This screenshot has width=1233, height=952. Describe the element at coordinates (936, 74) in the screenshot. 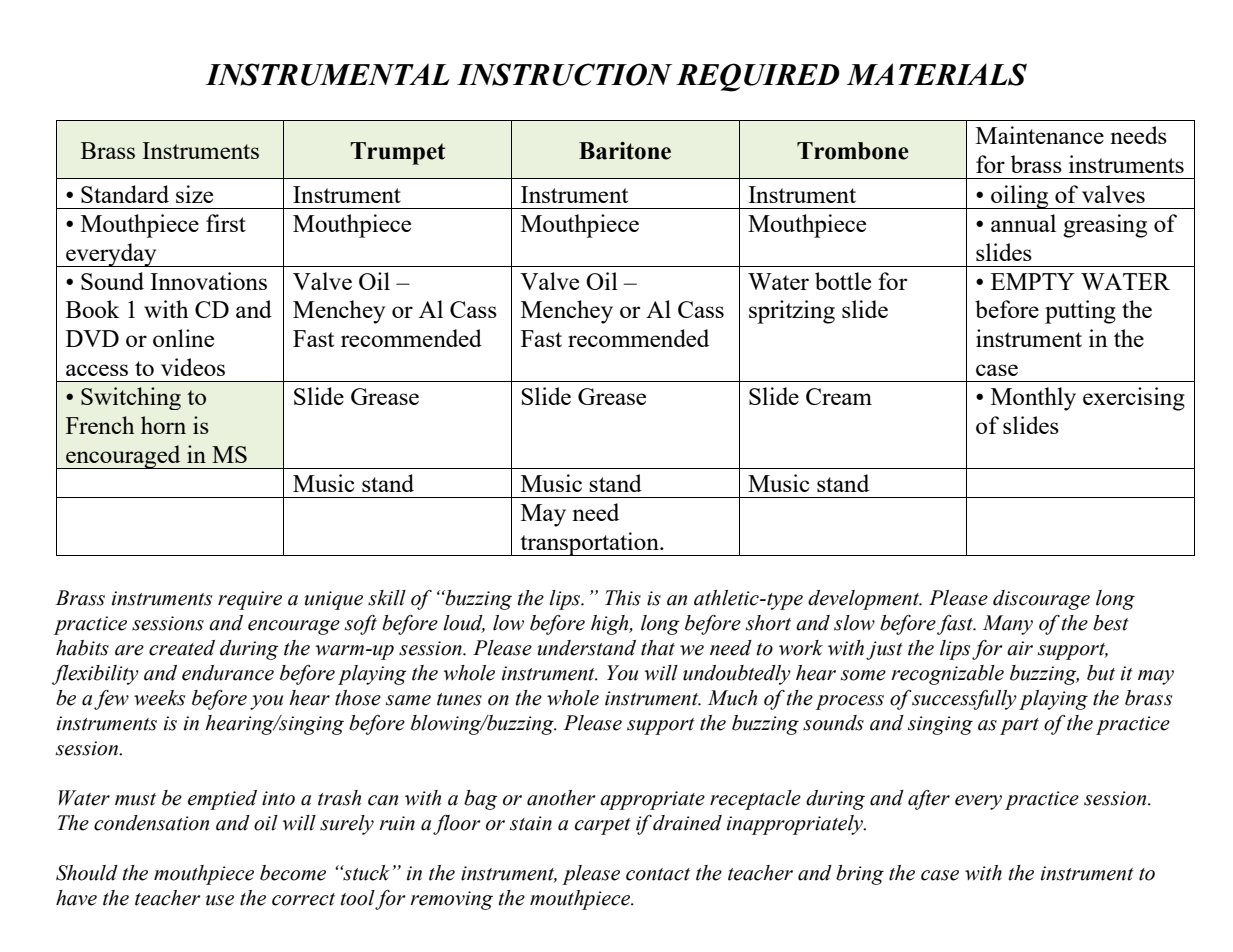

I see `MATERIALS` at that location.
